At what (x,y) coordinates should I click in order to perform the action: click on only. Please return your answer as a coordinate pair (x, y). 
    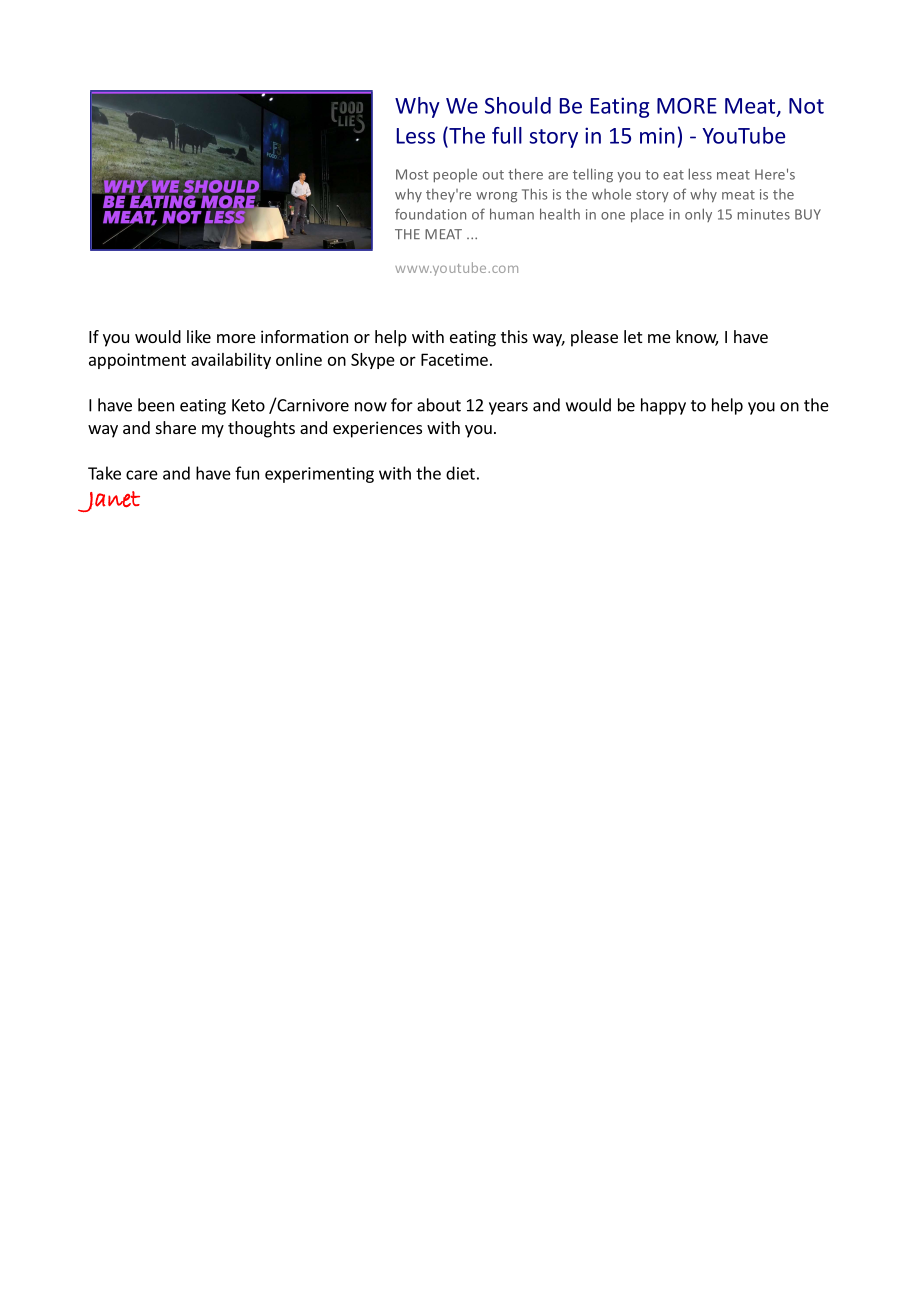
    Looking at the image, I should click on (698, 215).
